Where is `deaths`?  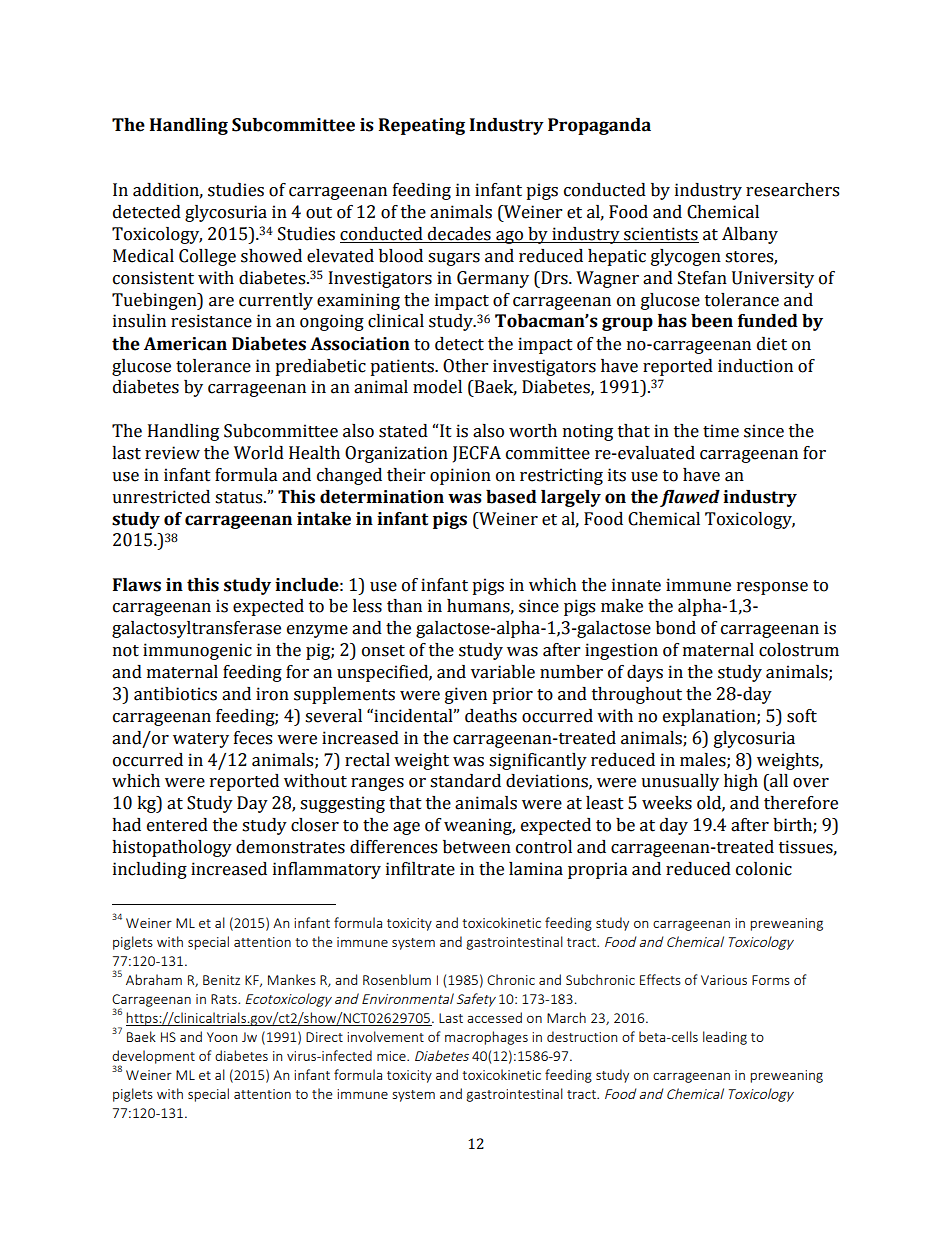 deaths is located at coordinates (491, 716).
